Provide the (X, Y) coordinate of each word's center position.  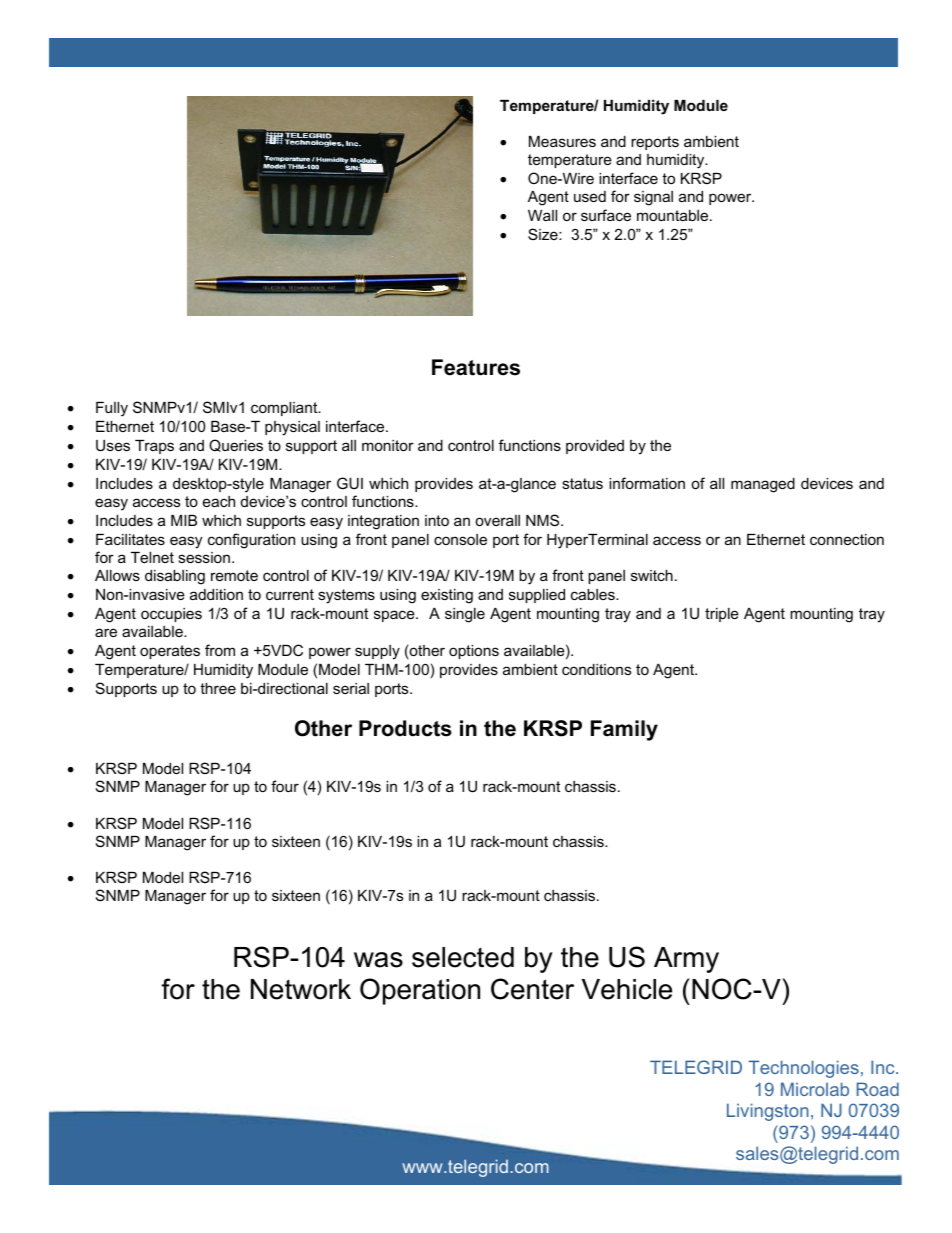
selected (463, 957)
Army (686, 960)
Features (476, 367)
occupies (171, 615)
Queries (236, 445)
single (465, 615)
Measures (562, 141)
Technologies (804, 1069)
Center (532, 989)
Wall (542, 215)
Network (301, 989)
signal (653, 198)
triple (722, 615)
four (285, 786)
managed (763, 485)
